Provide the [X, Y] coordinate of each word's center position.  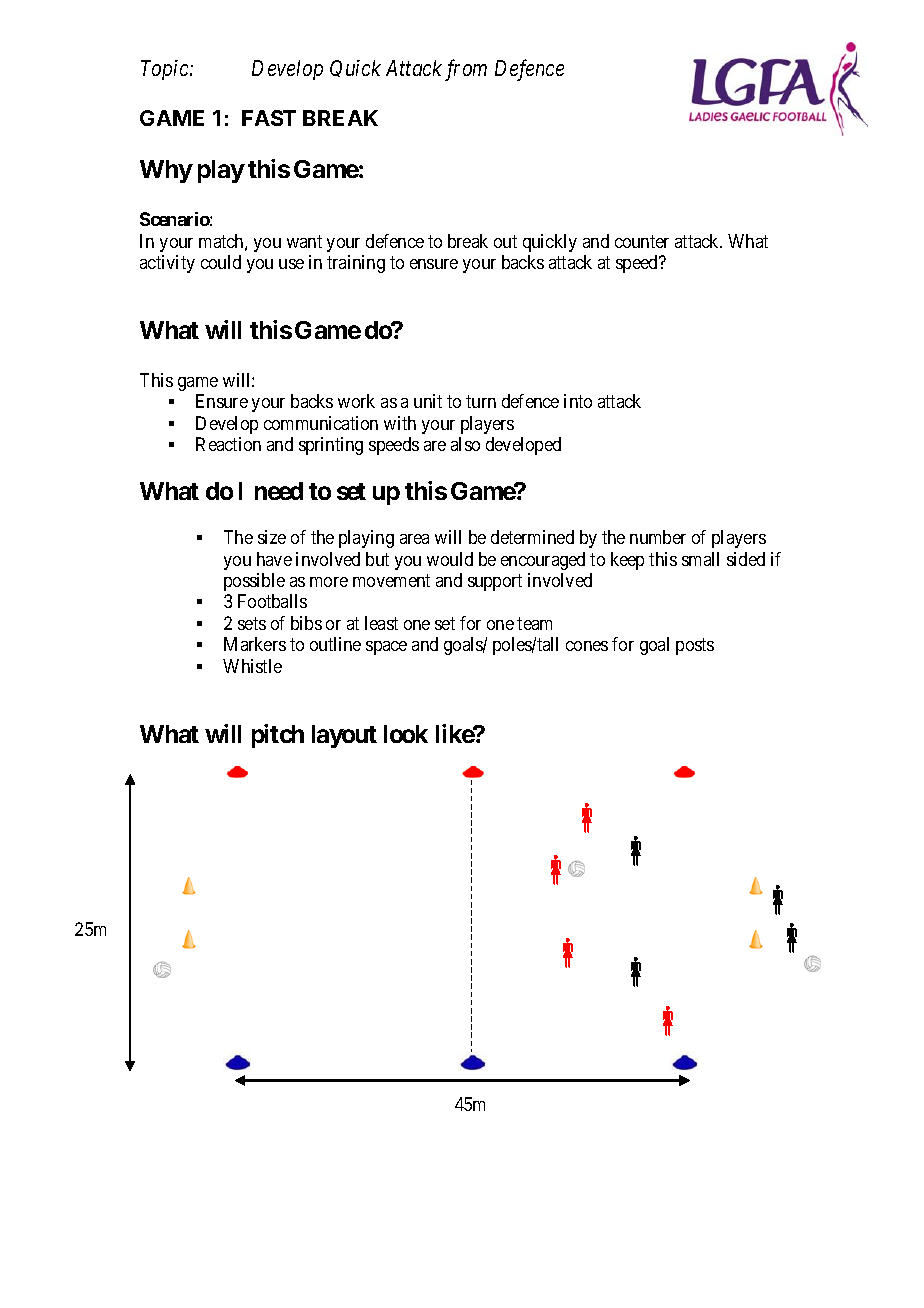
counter [642, 241]
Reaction [228, 444]
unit [428, 401]
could [221, 262]
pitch [278, 736]
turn [481, 402]
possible [254, 582]
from [466, 70]
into [578, 401]
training [356, 264]
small [700, 559]
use [291, 264]
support [495, 582]
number [658, 537]
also [465, 444]
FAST [269, 118]
